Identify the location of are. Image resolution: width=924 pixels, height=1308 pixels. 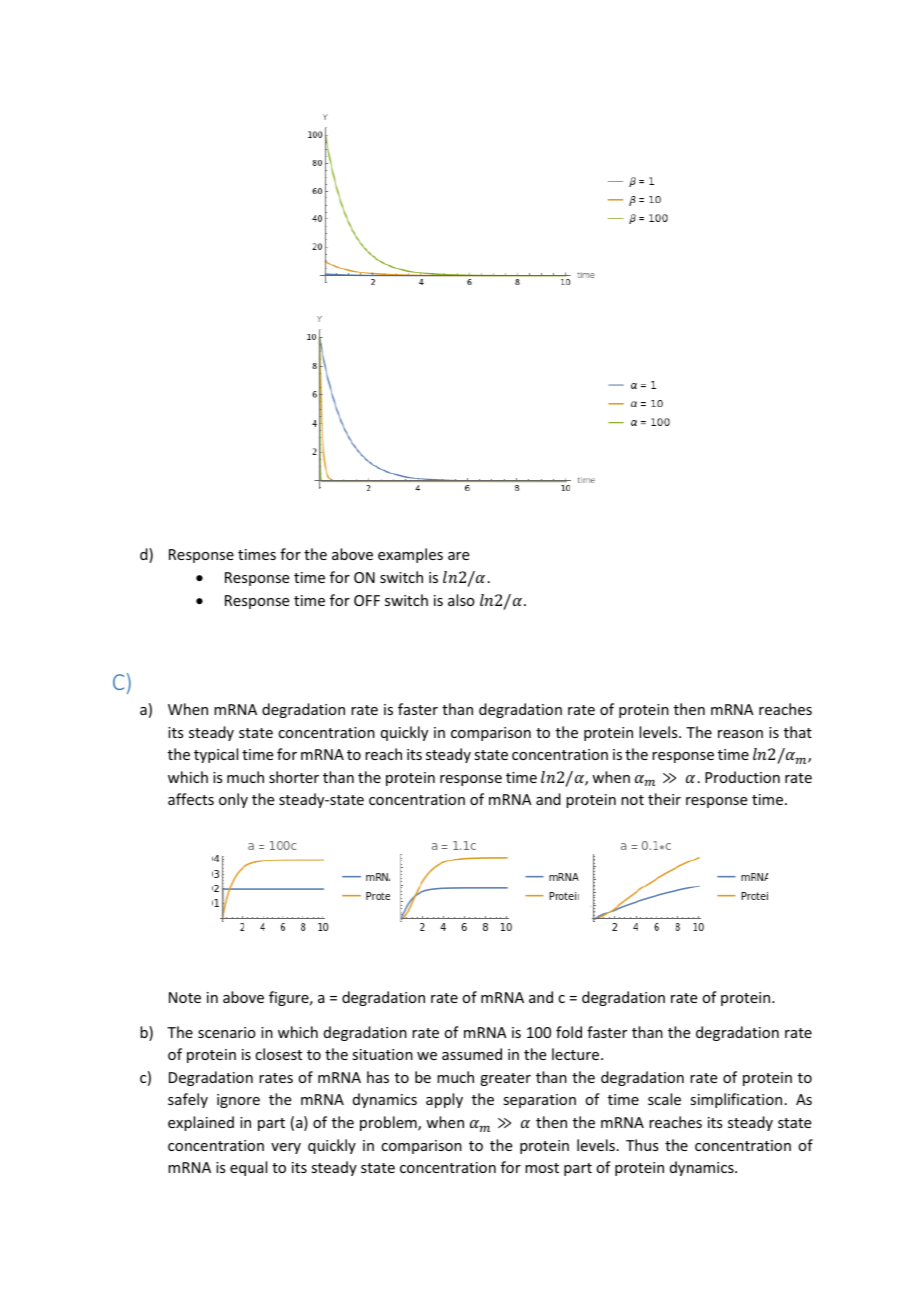
(458, 556).
